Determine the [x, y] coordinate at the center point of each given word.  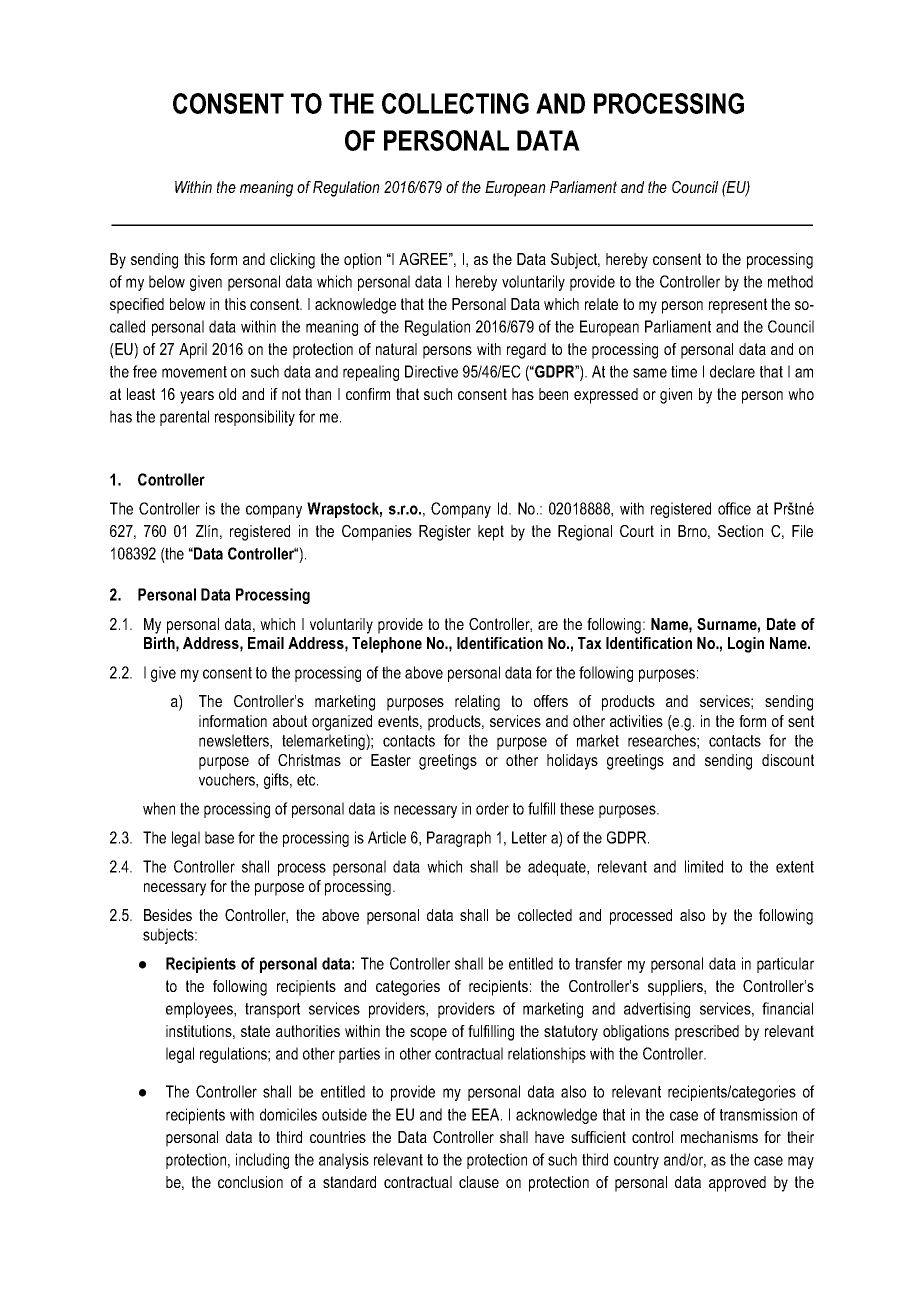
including [262, 1161]
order [492, 808]
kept [491, 533]
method [790, 281]
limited [704, 866]
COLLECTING [455, 103]
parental [184, 418]
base [219, 837]
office [734, 508]
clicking [292, 261]
